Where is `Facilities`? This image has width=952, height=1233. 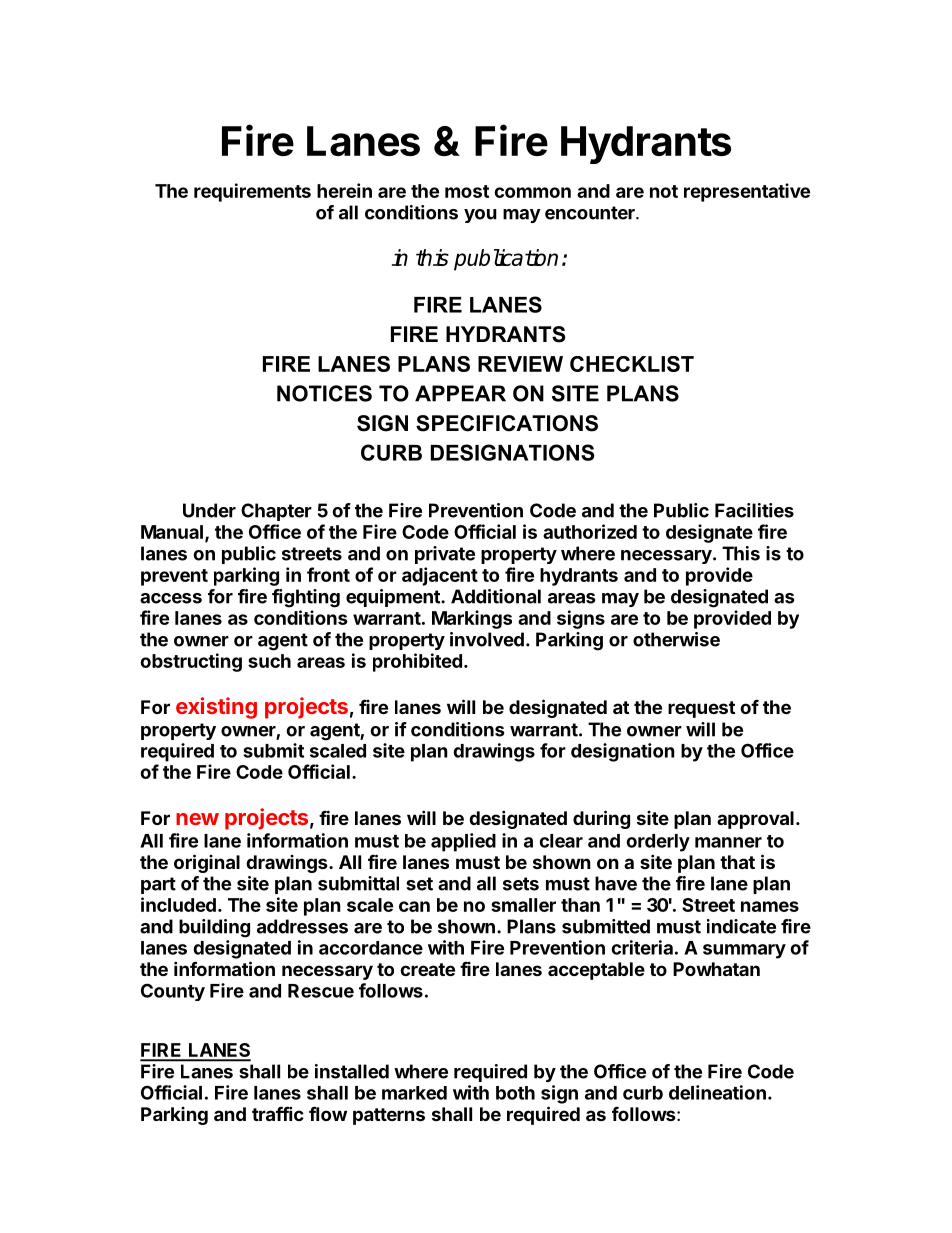
Facilities is located at coordinates (754, 510).
